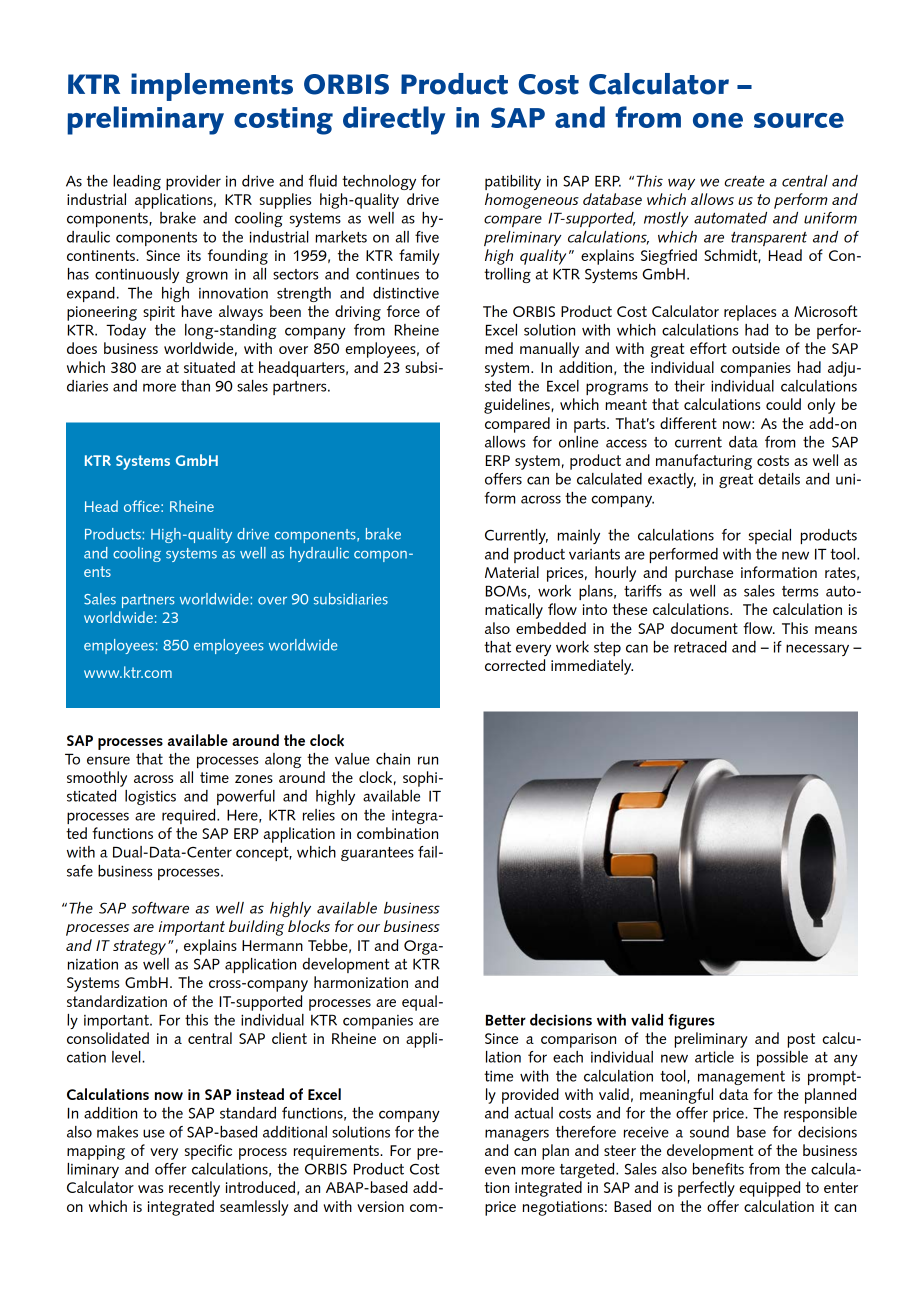 The height and width of the screenshot is (1308, 924). What do you see at coordinates (394, 120) in the screenshot?
I see `directly` at bounding box center [394, 120].
